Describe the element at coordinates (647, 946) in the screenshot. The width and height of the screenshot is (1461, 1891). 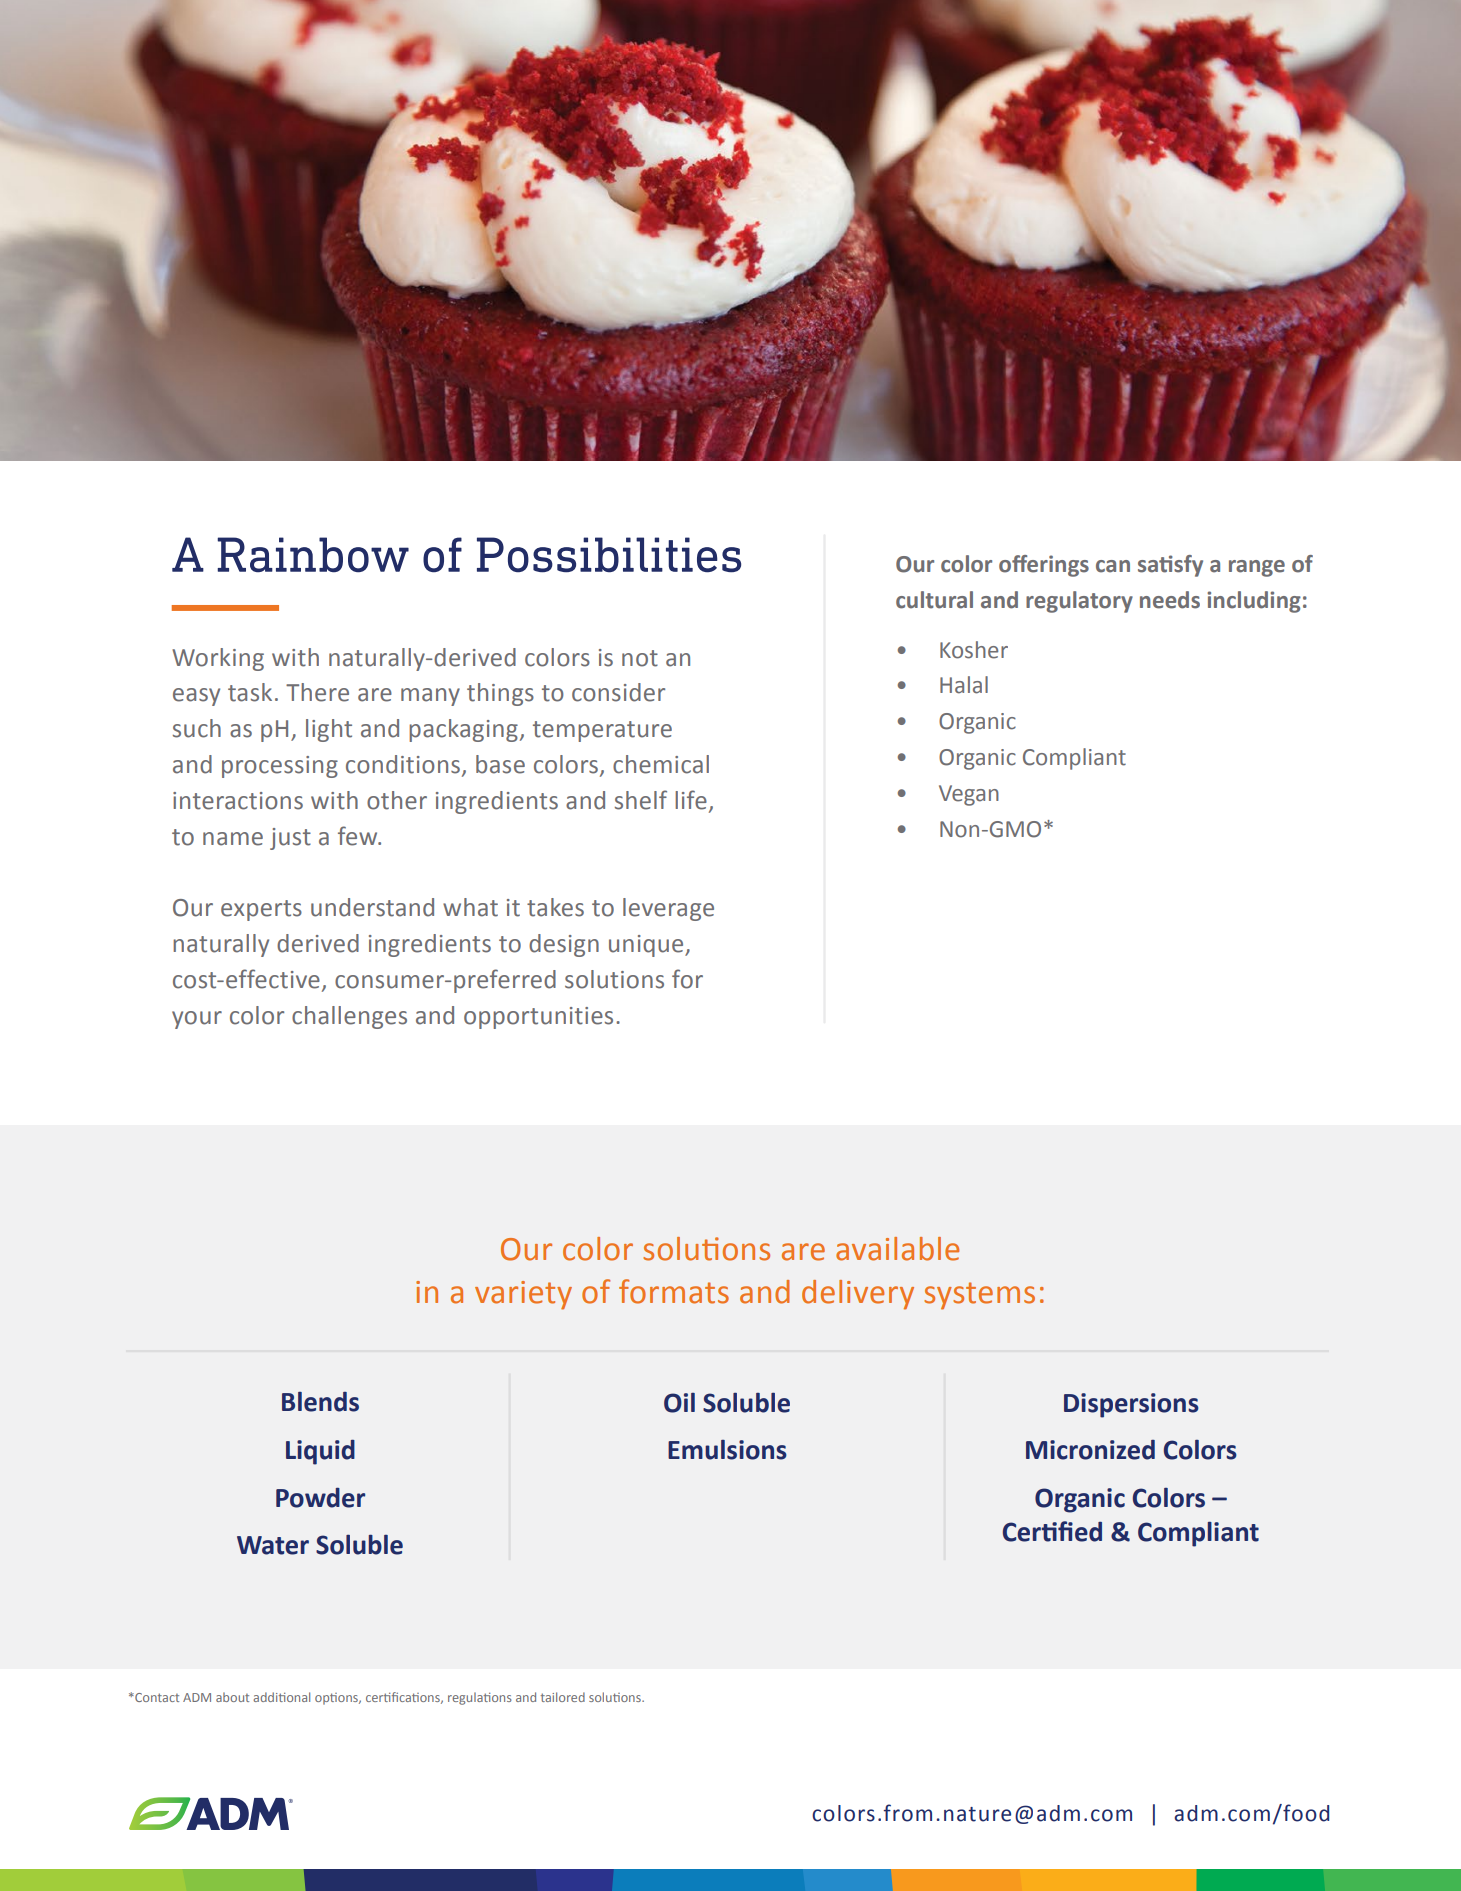
I see `unique` at that location.
